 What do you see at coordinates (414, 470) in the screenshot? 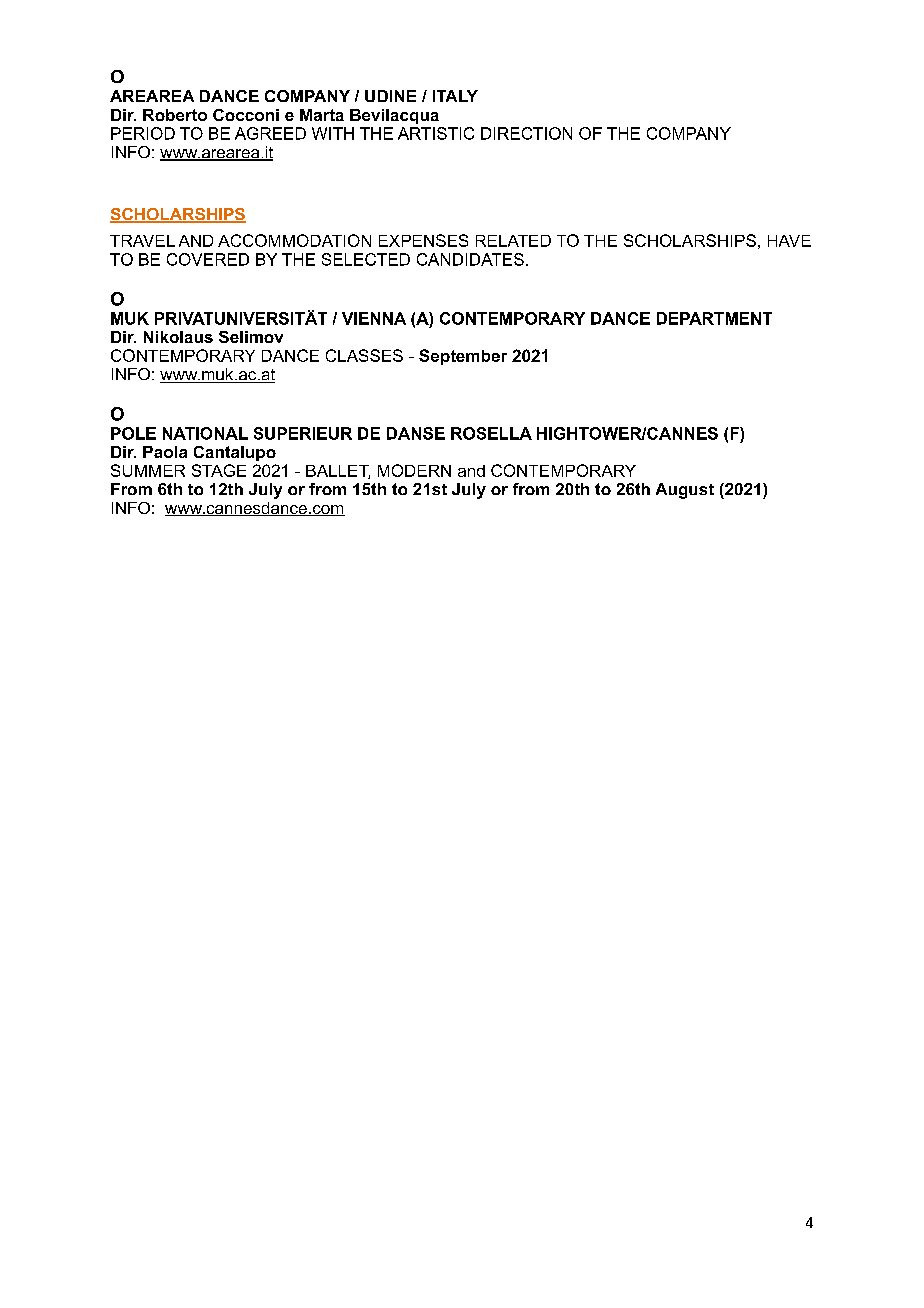
I see `MODERN` at bounding box center [414, 470].
